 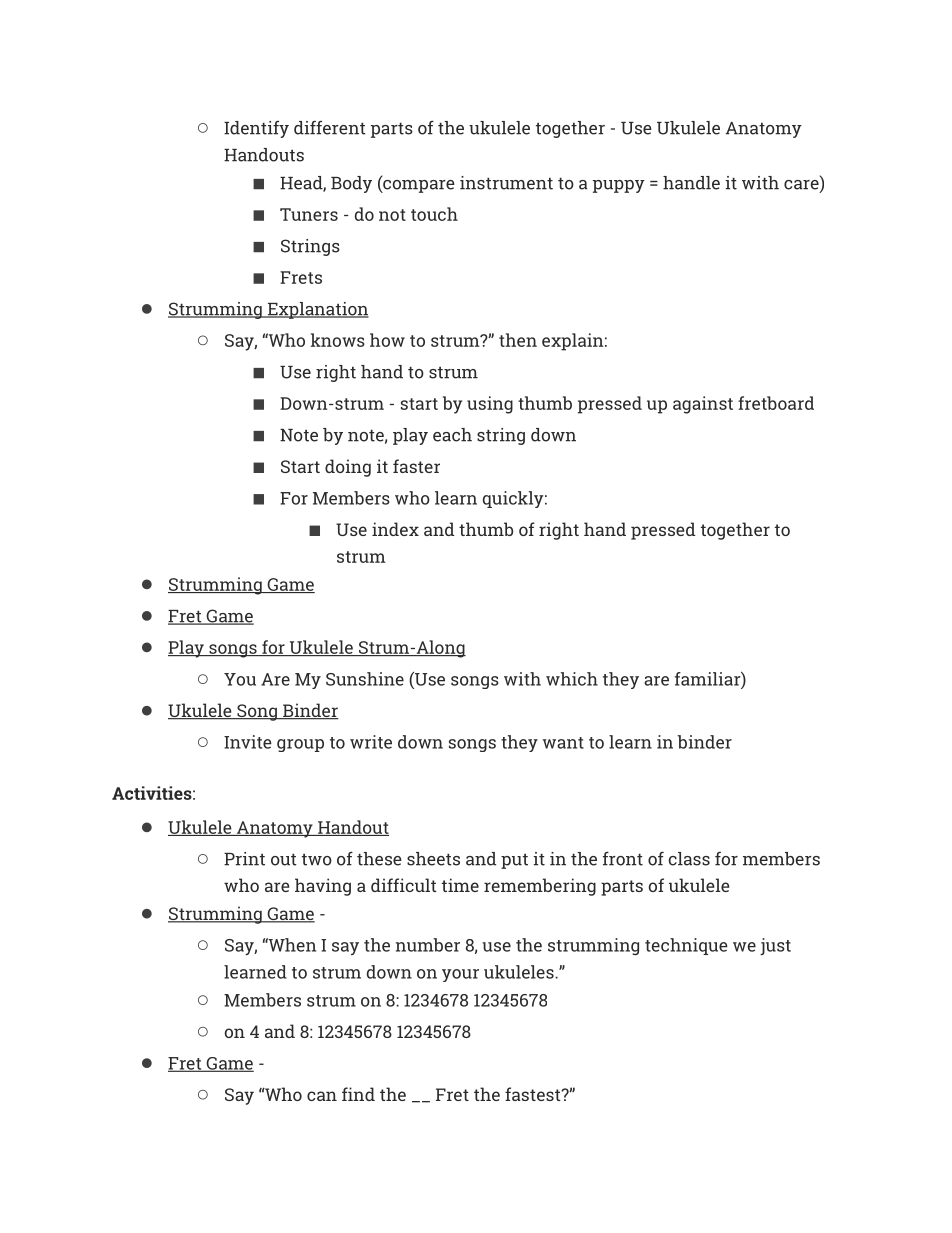 I want to click on against, so click(x=703, y=405).
